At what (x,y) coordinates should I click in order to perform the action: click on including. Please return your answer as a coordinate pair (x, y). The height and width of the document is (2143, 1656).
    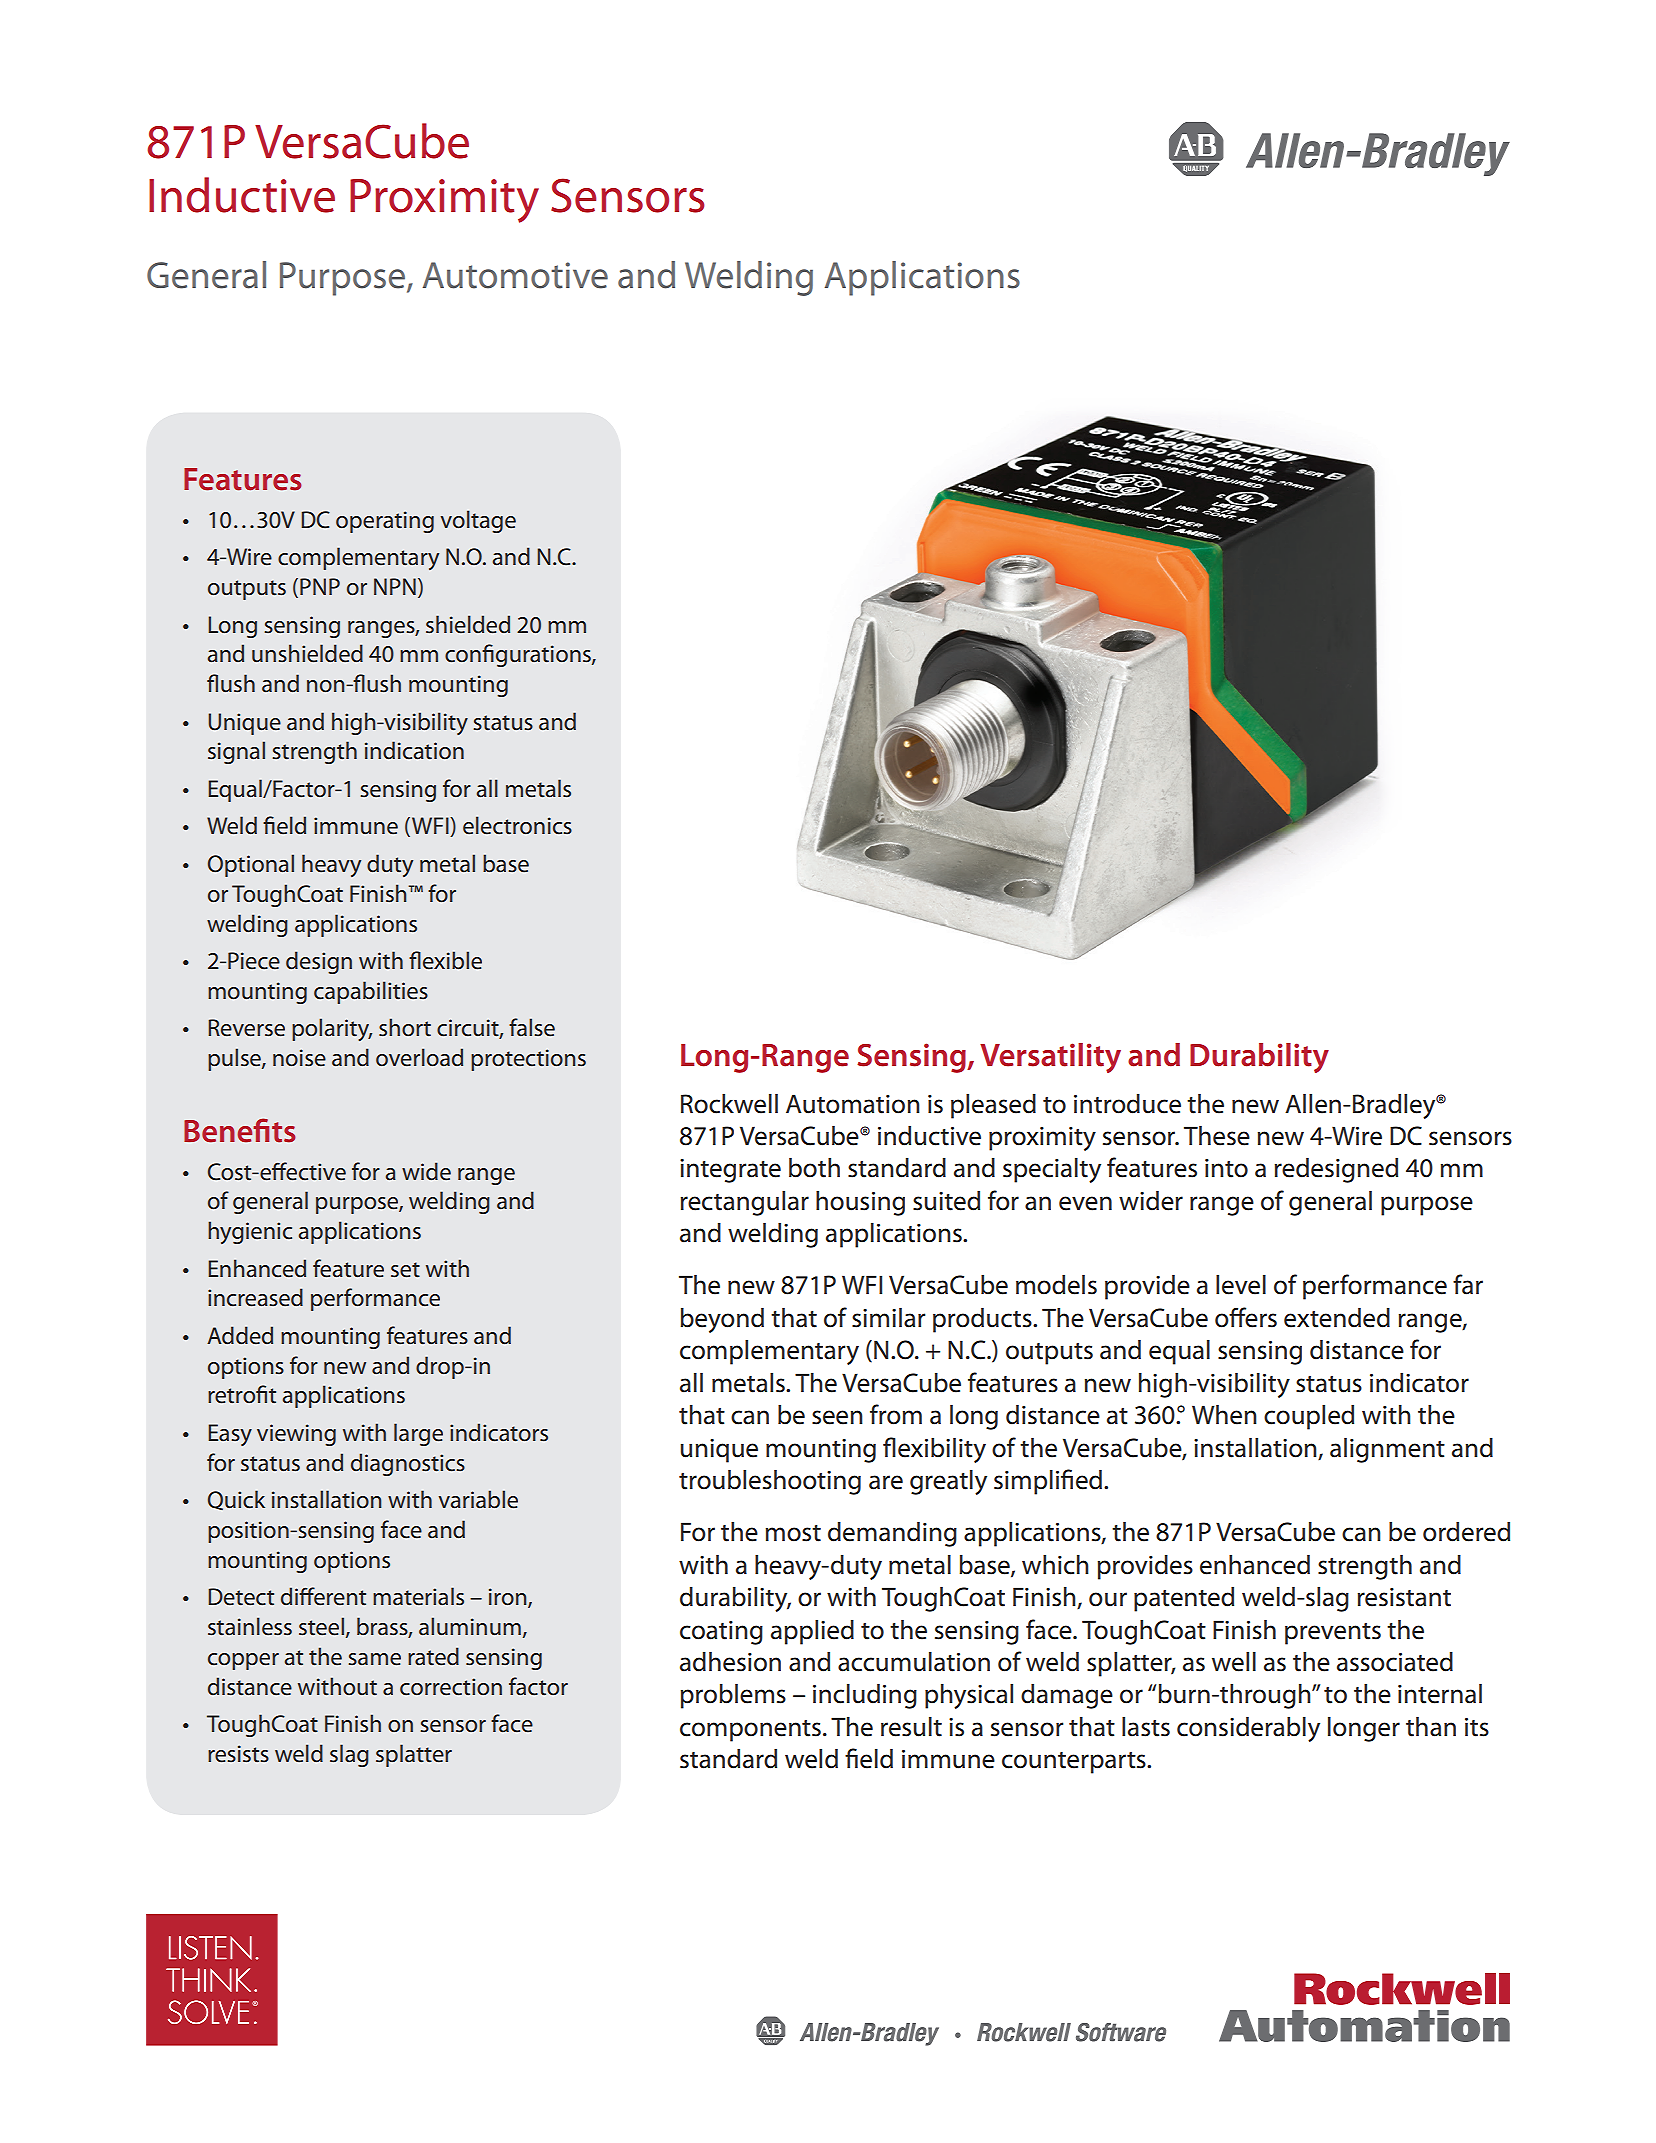
    Looking at the image, I should click on (865, 1696).
